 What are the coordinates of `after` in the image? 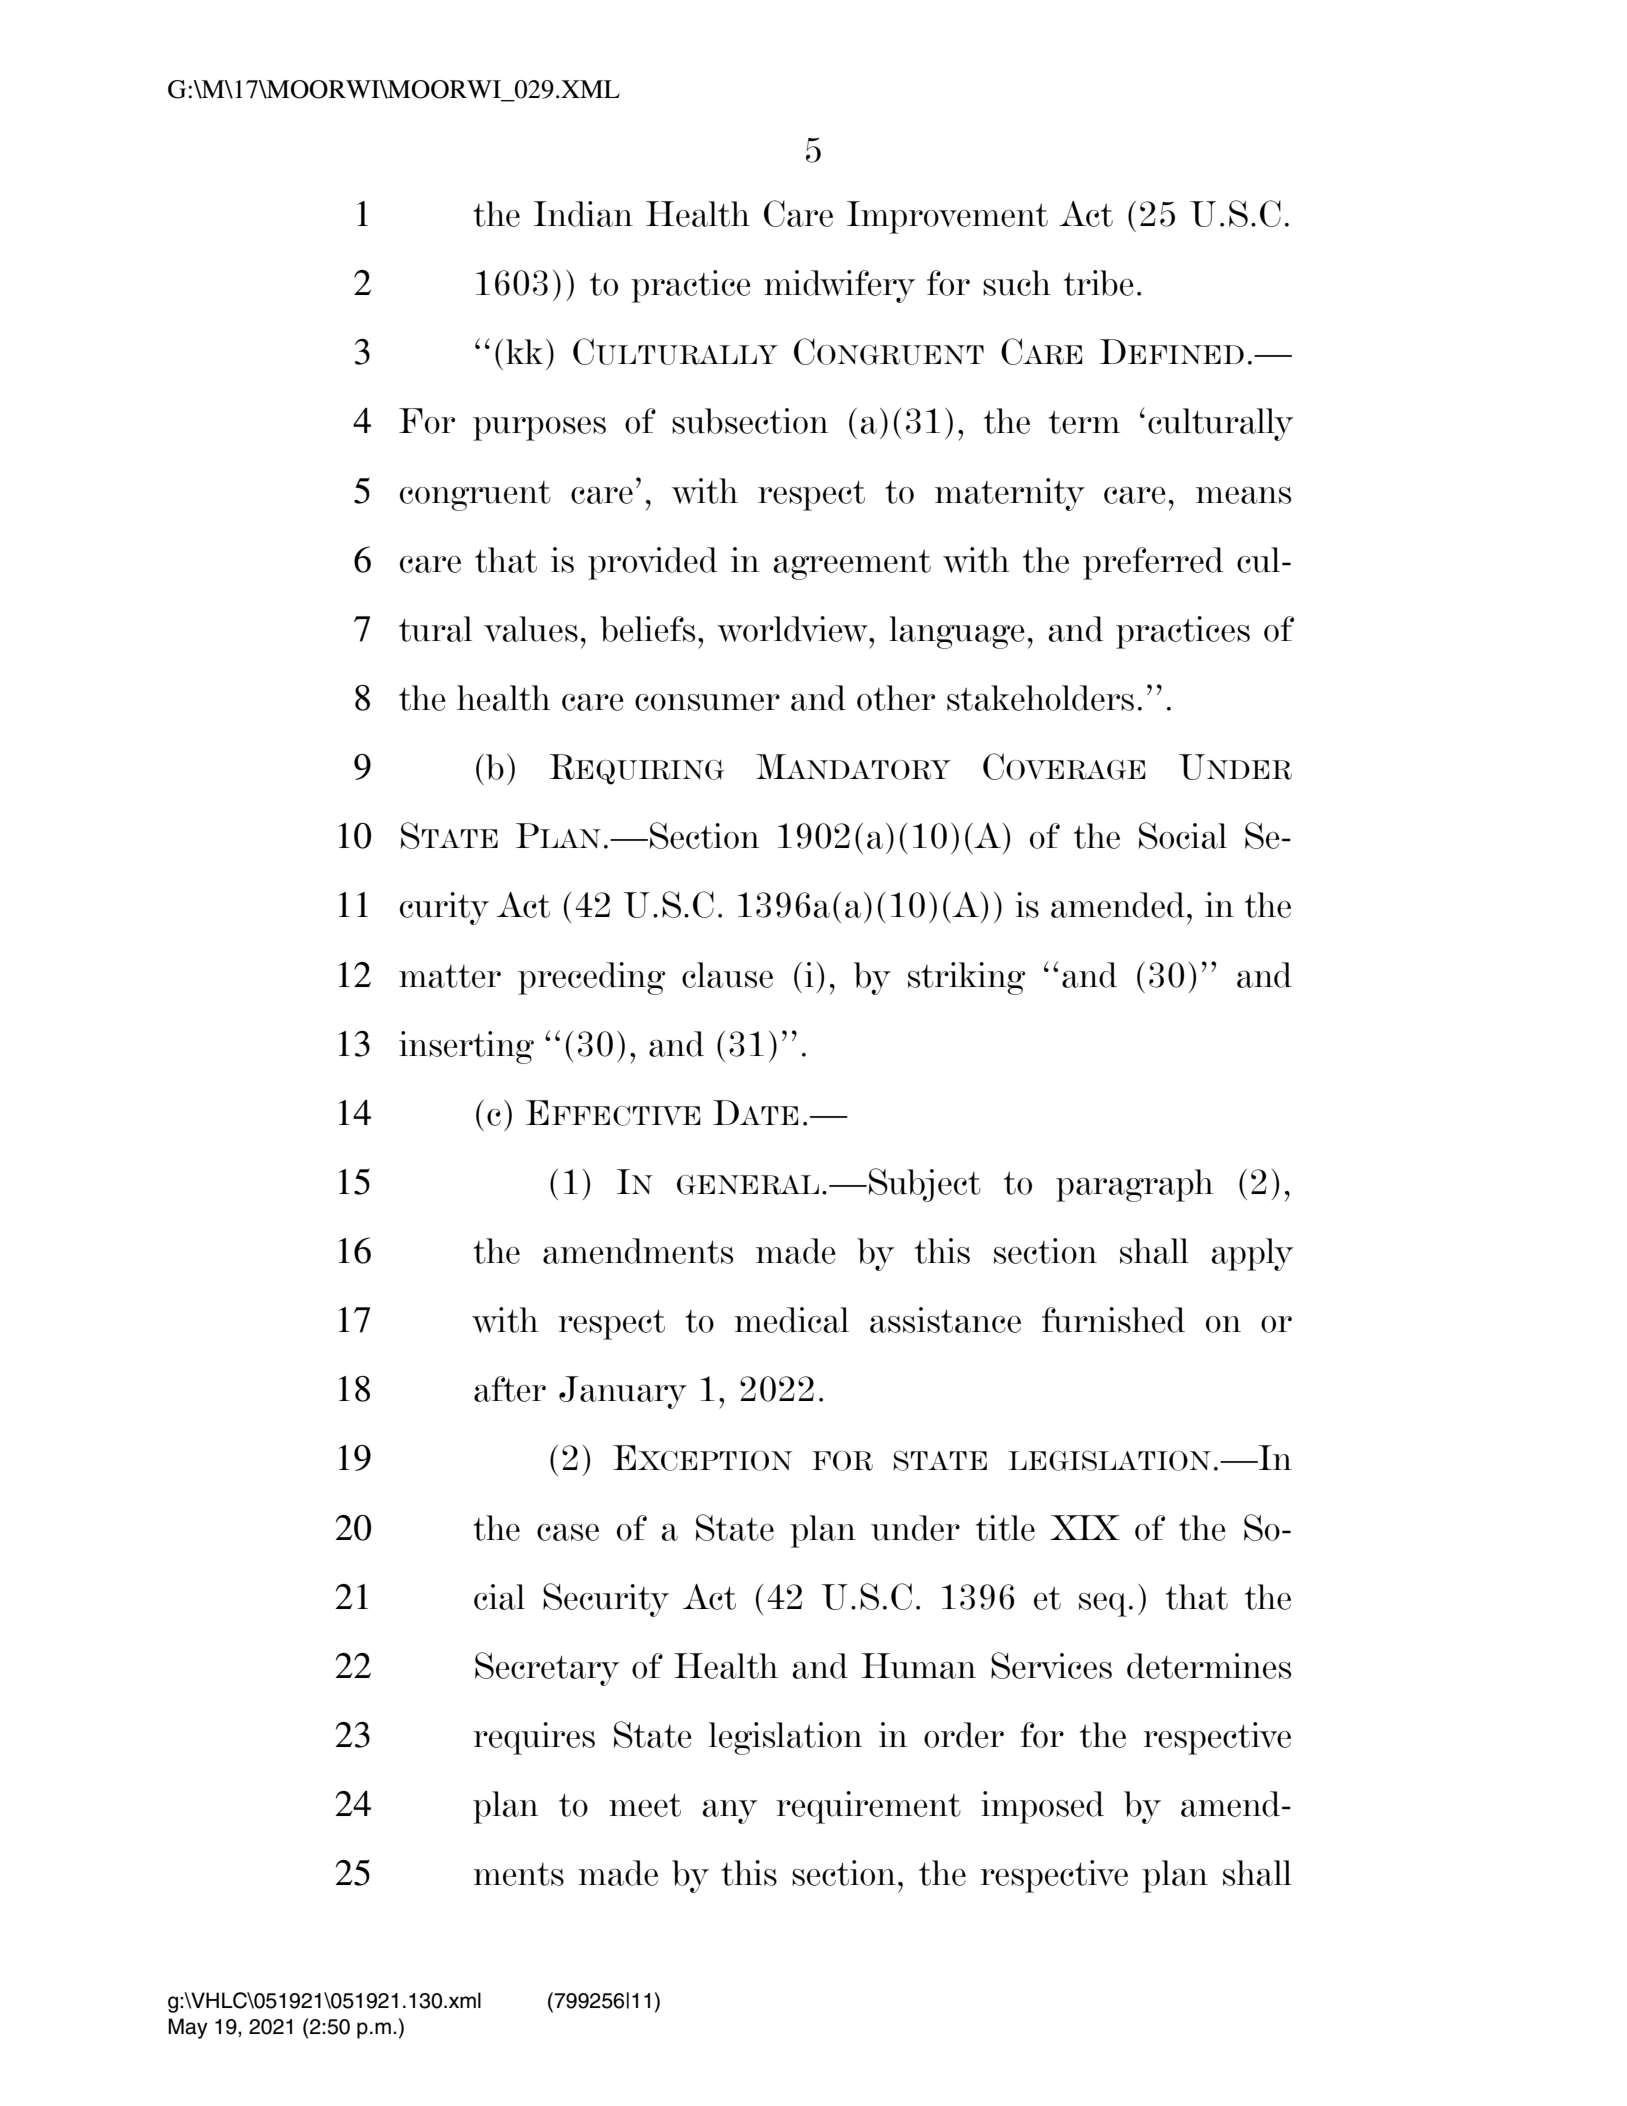 It's located at (510, 1389).
